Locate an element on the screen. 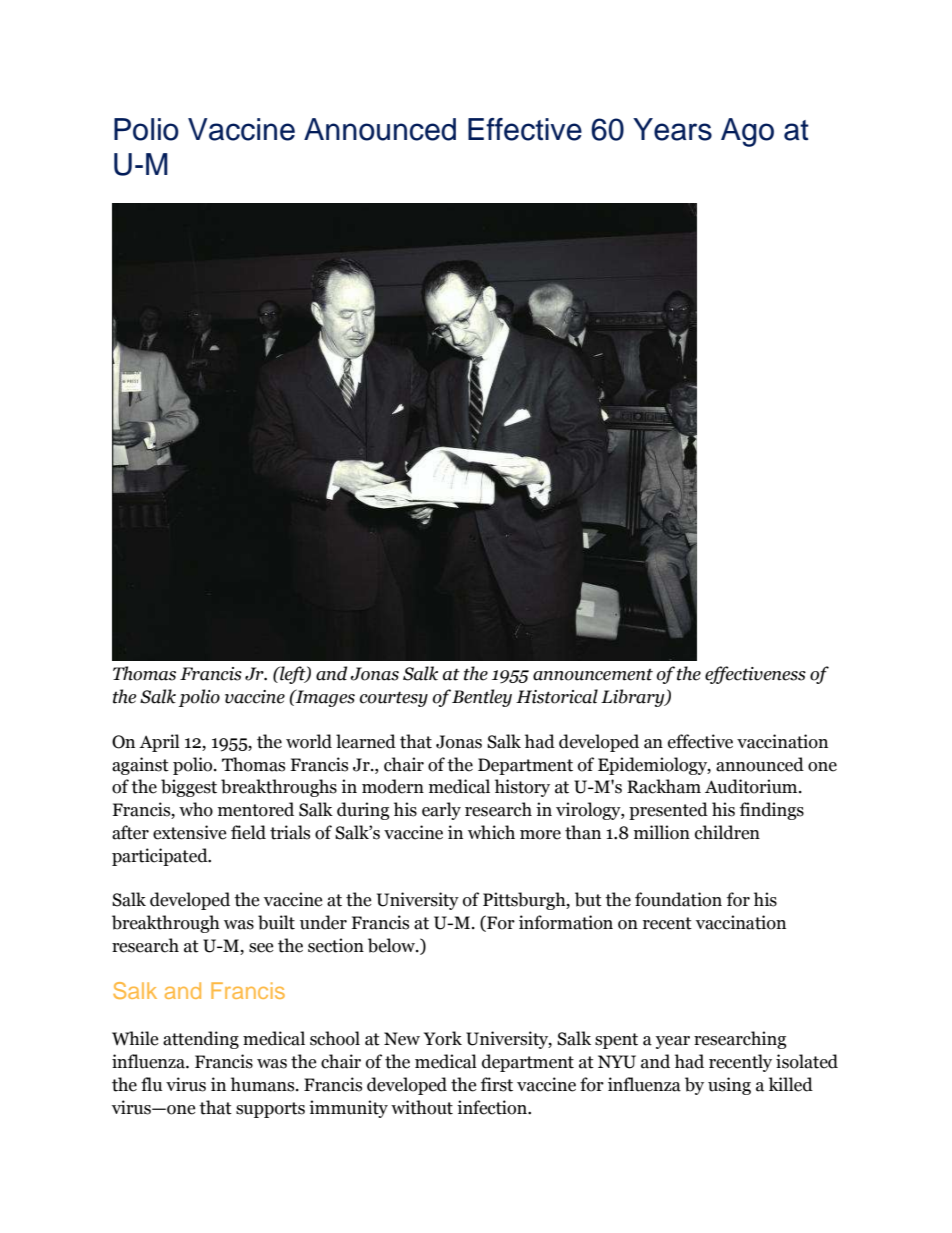 The width and height of the screenshot is (952, 1233). Library is located at coordinates (634, 698).
